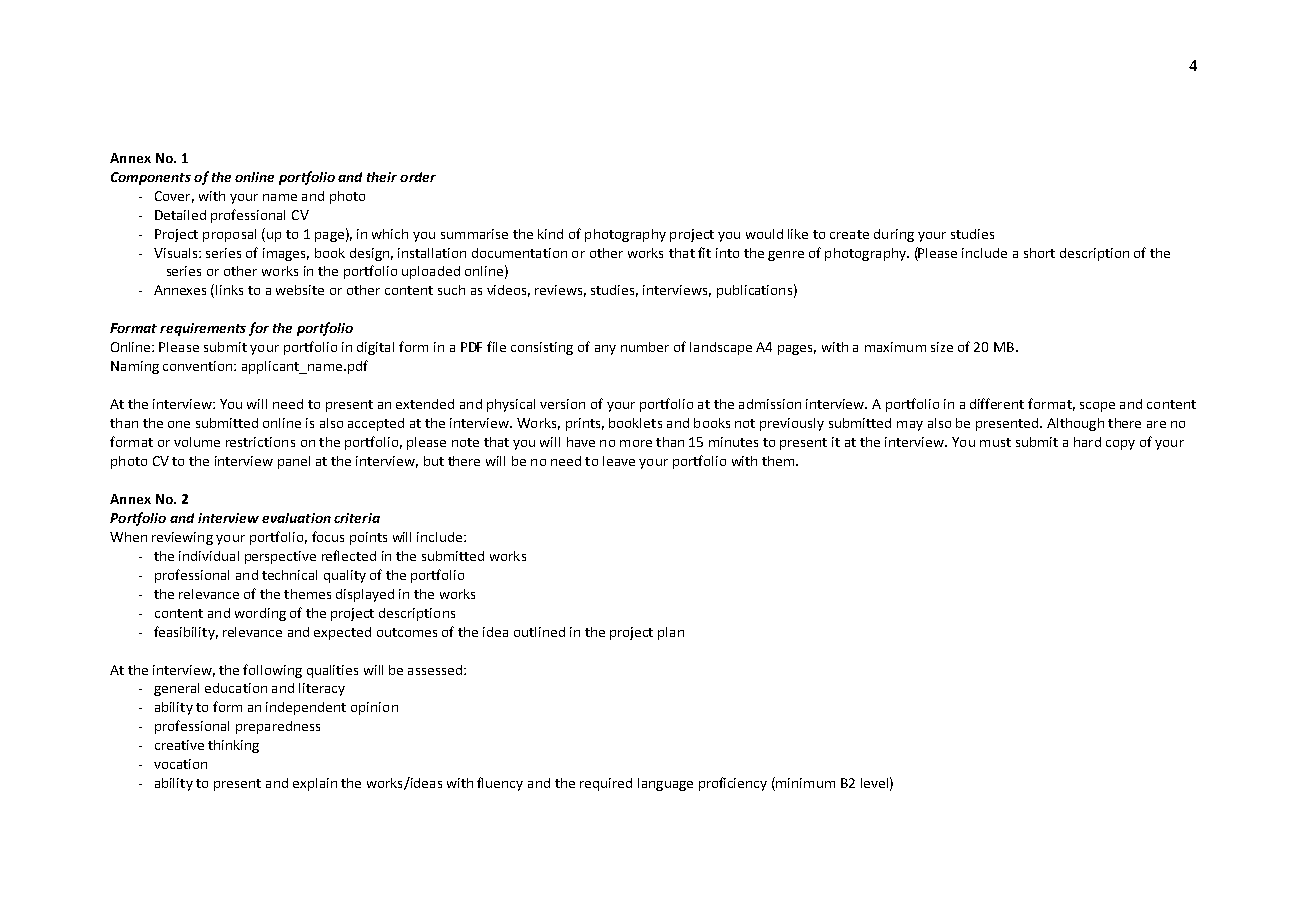  What do you see at coordinates (894, 235) in the page?
I see `during` at bounding box center [894, 235].
